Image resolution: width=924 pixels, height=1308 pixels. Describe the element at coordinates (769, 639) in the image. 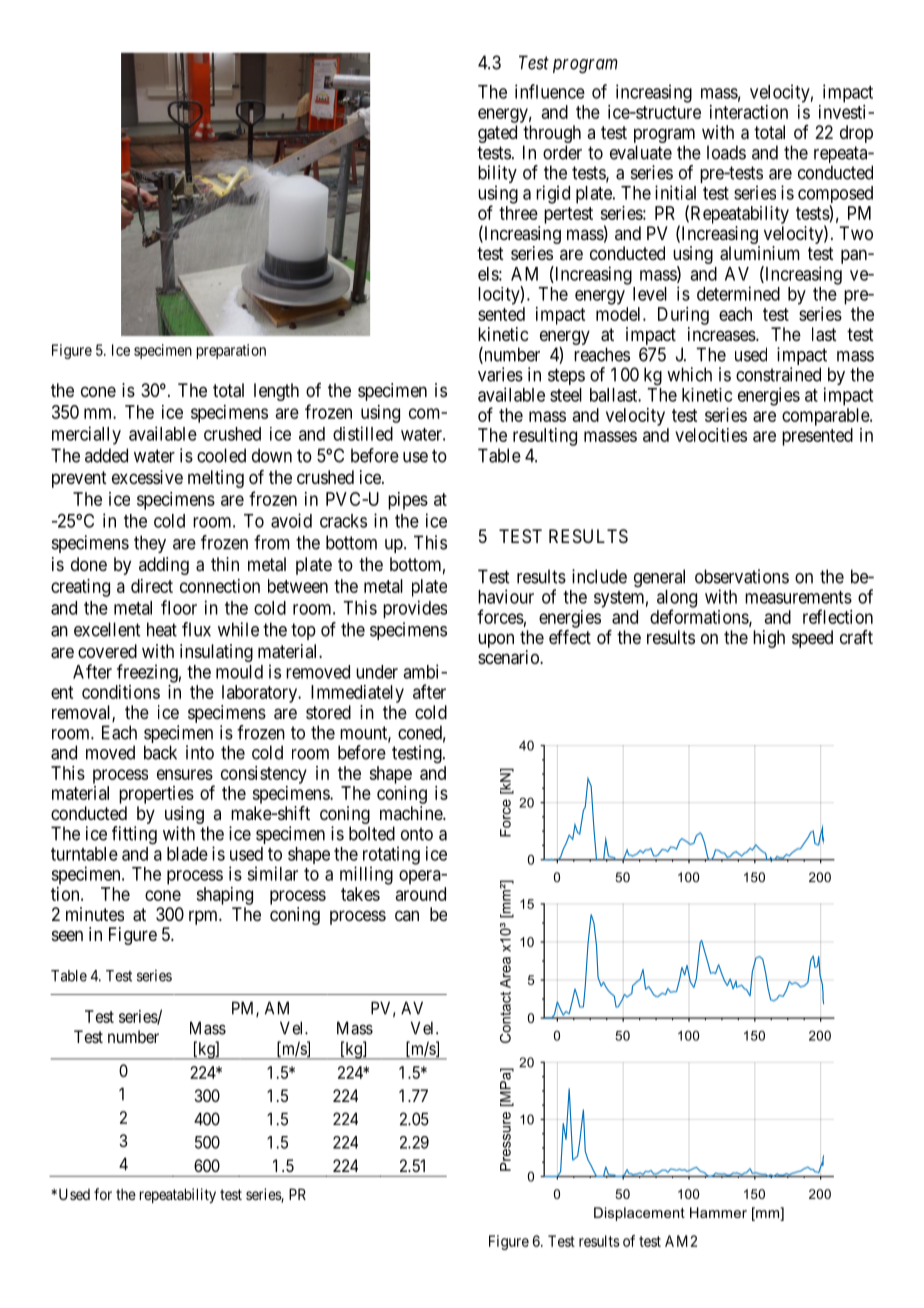

I see `high` at that location.
